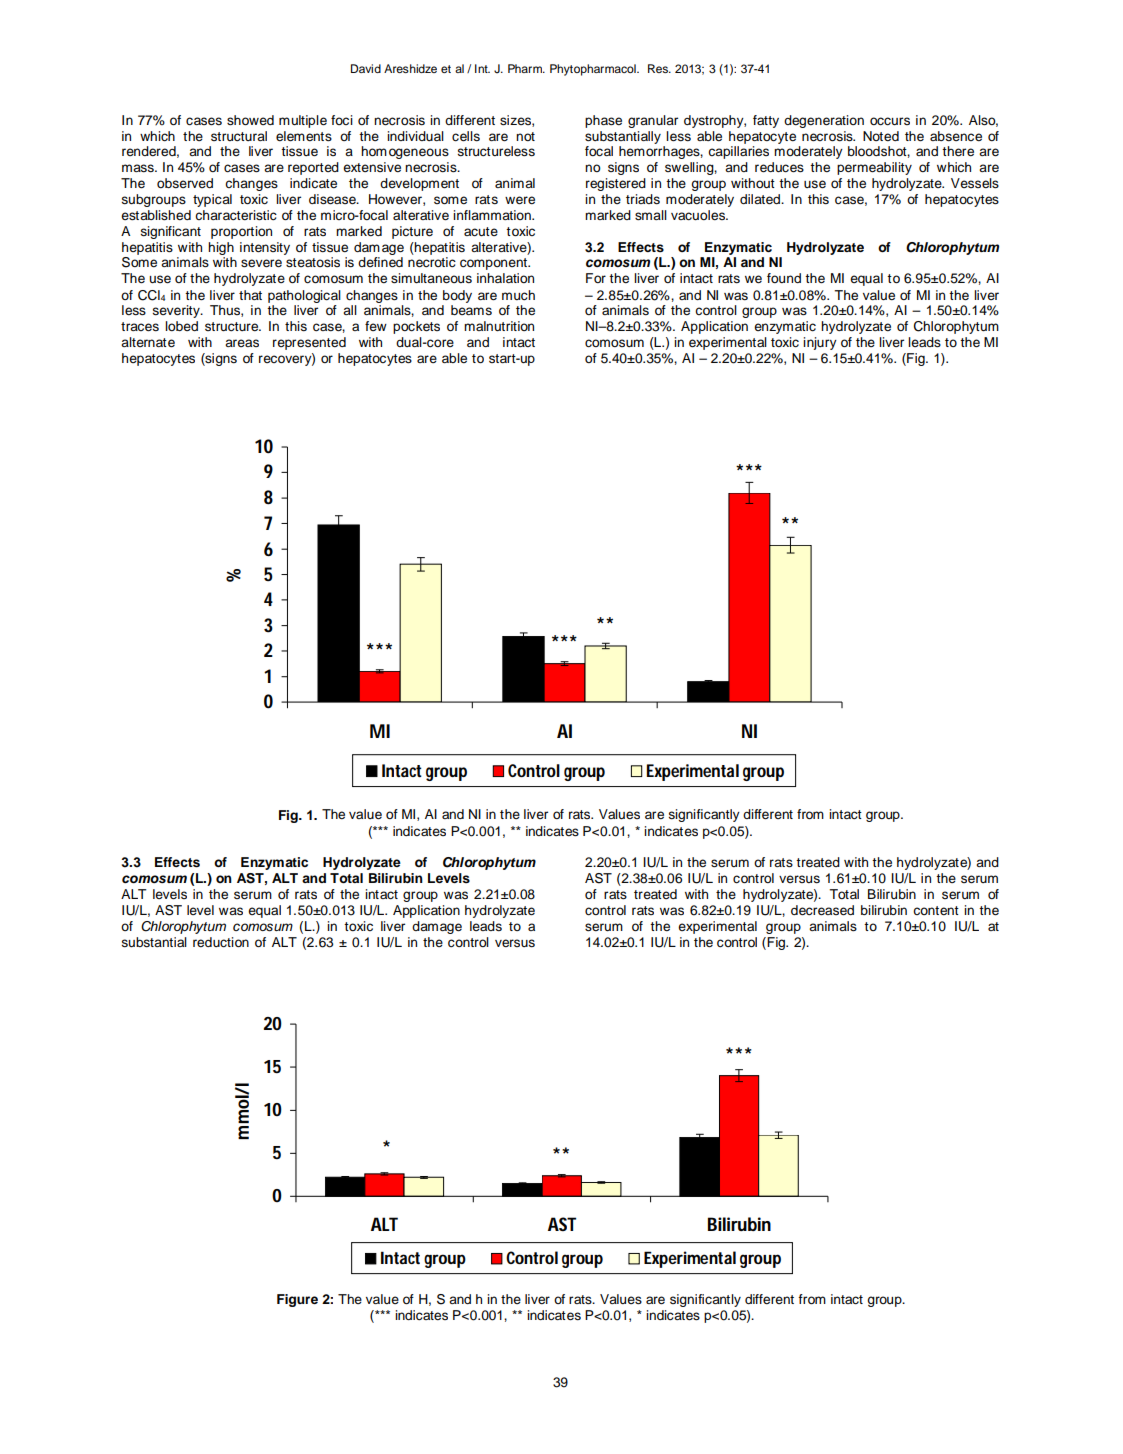 The width and height of the screenshot is (1123, 1454). What do you see at coordinates (250, 120) in the screenshot?
I see `showed` at bounding box center [250, 120].
